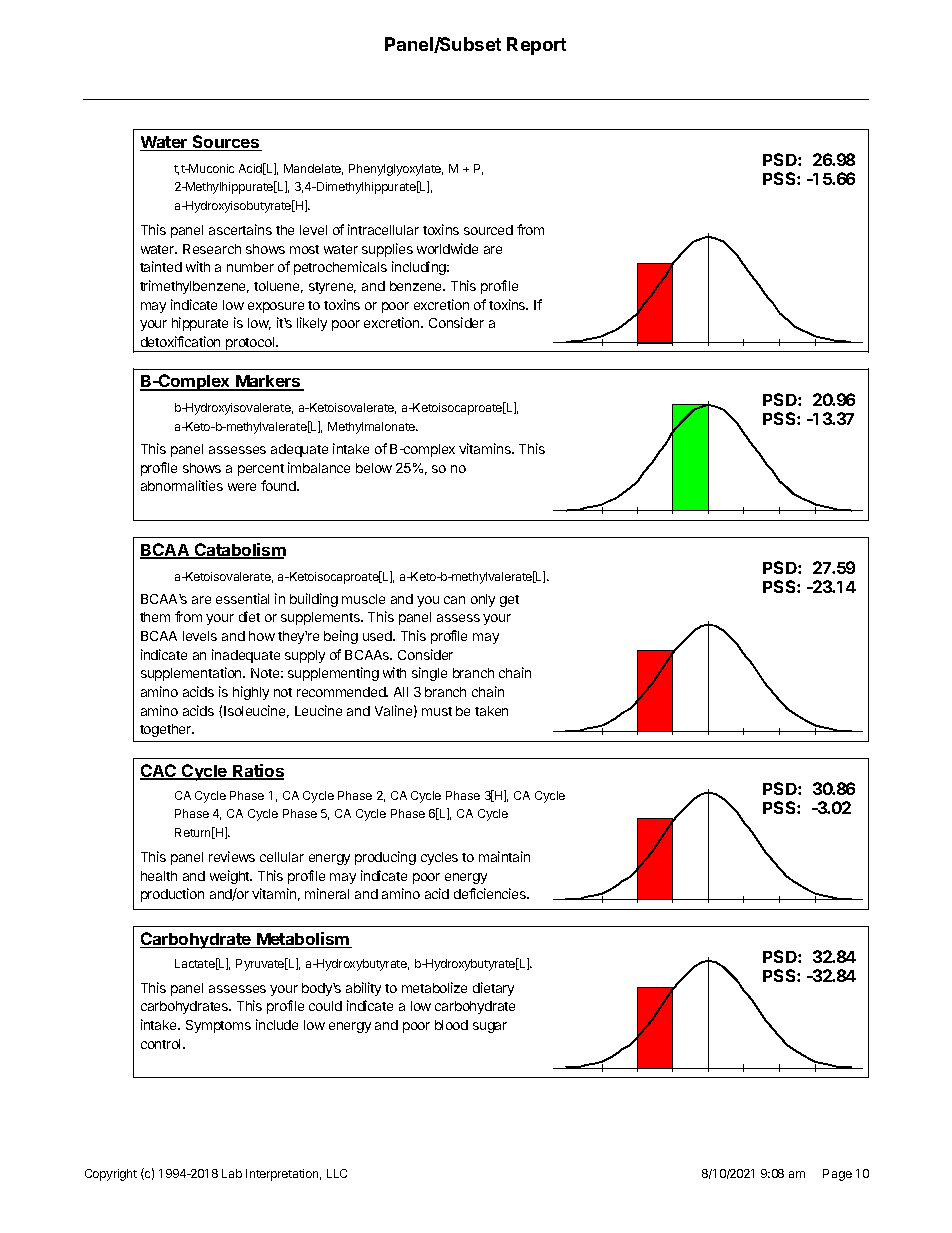 This screenshot has width=952, height=1233. I want to click on maintain, so click(504, 856).
